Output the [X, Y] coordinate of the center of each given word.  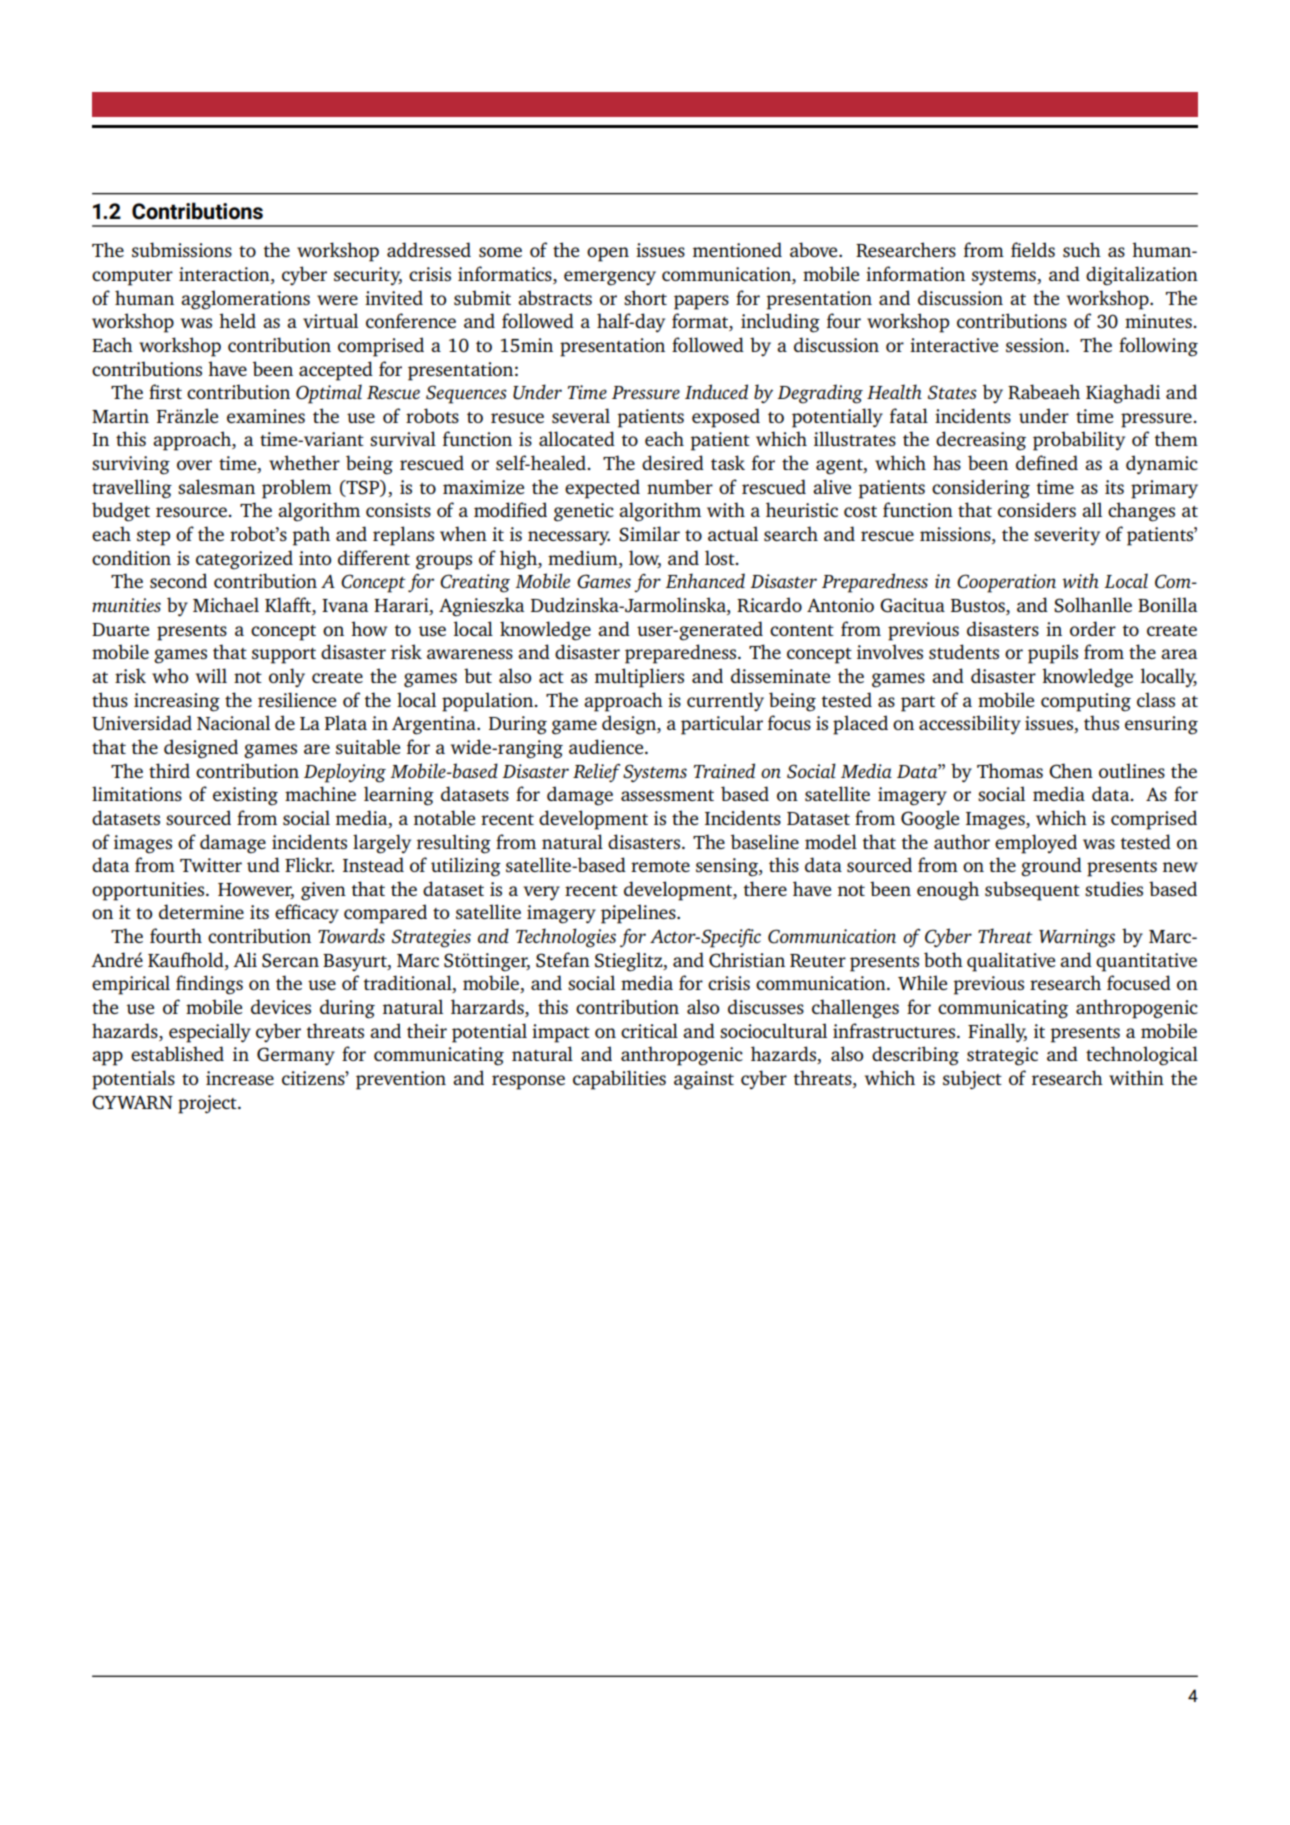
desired [673, 462]
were [337, 300]
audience [607, 746]
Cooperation [1006, 583]
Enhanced [705, 580]
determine [201, 911]
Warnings [1077, 938]
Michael [226, 604]
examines [266, 416]
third [169, 770]
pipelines [639, 914]
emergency [610, 278]
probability [1079, 441]
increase [240, 1078]
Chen [1071, 771]
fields [1033, 249]
